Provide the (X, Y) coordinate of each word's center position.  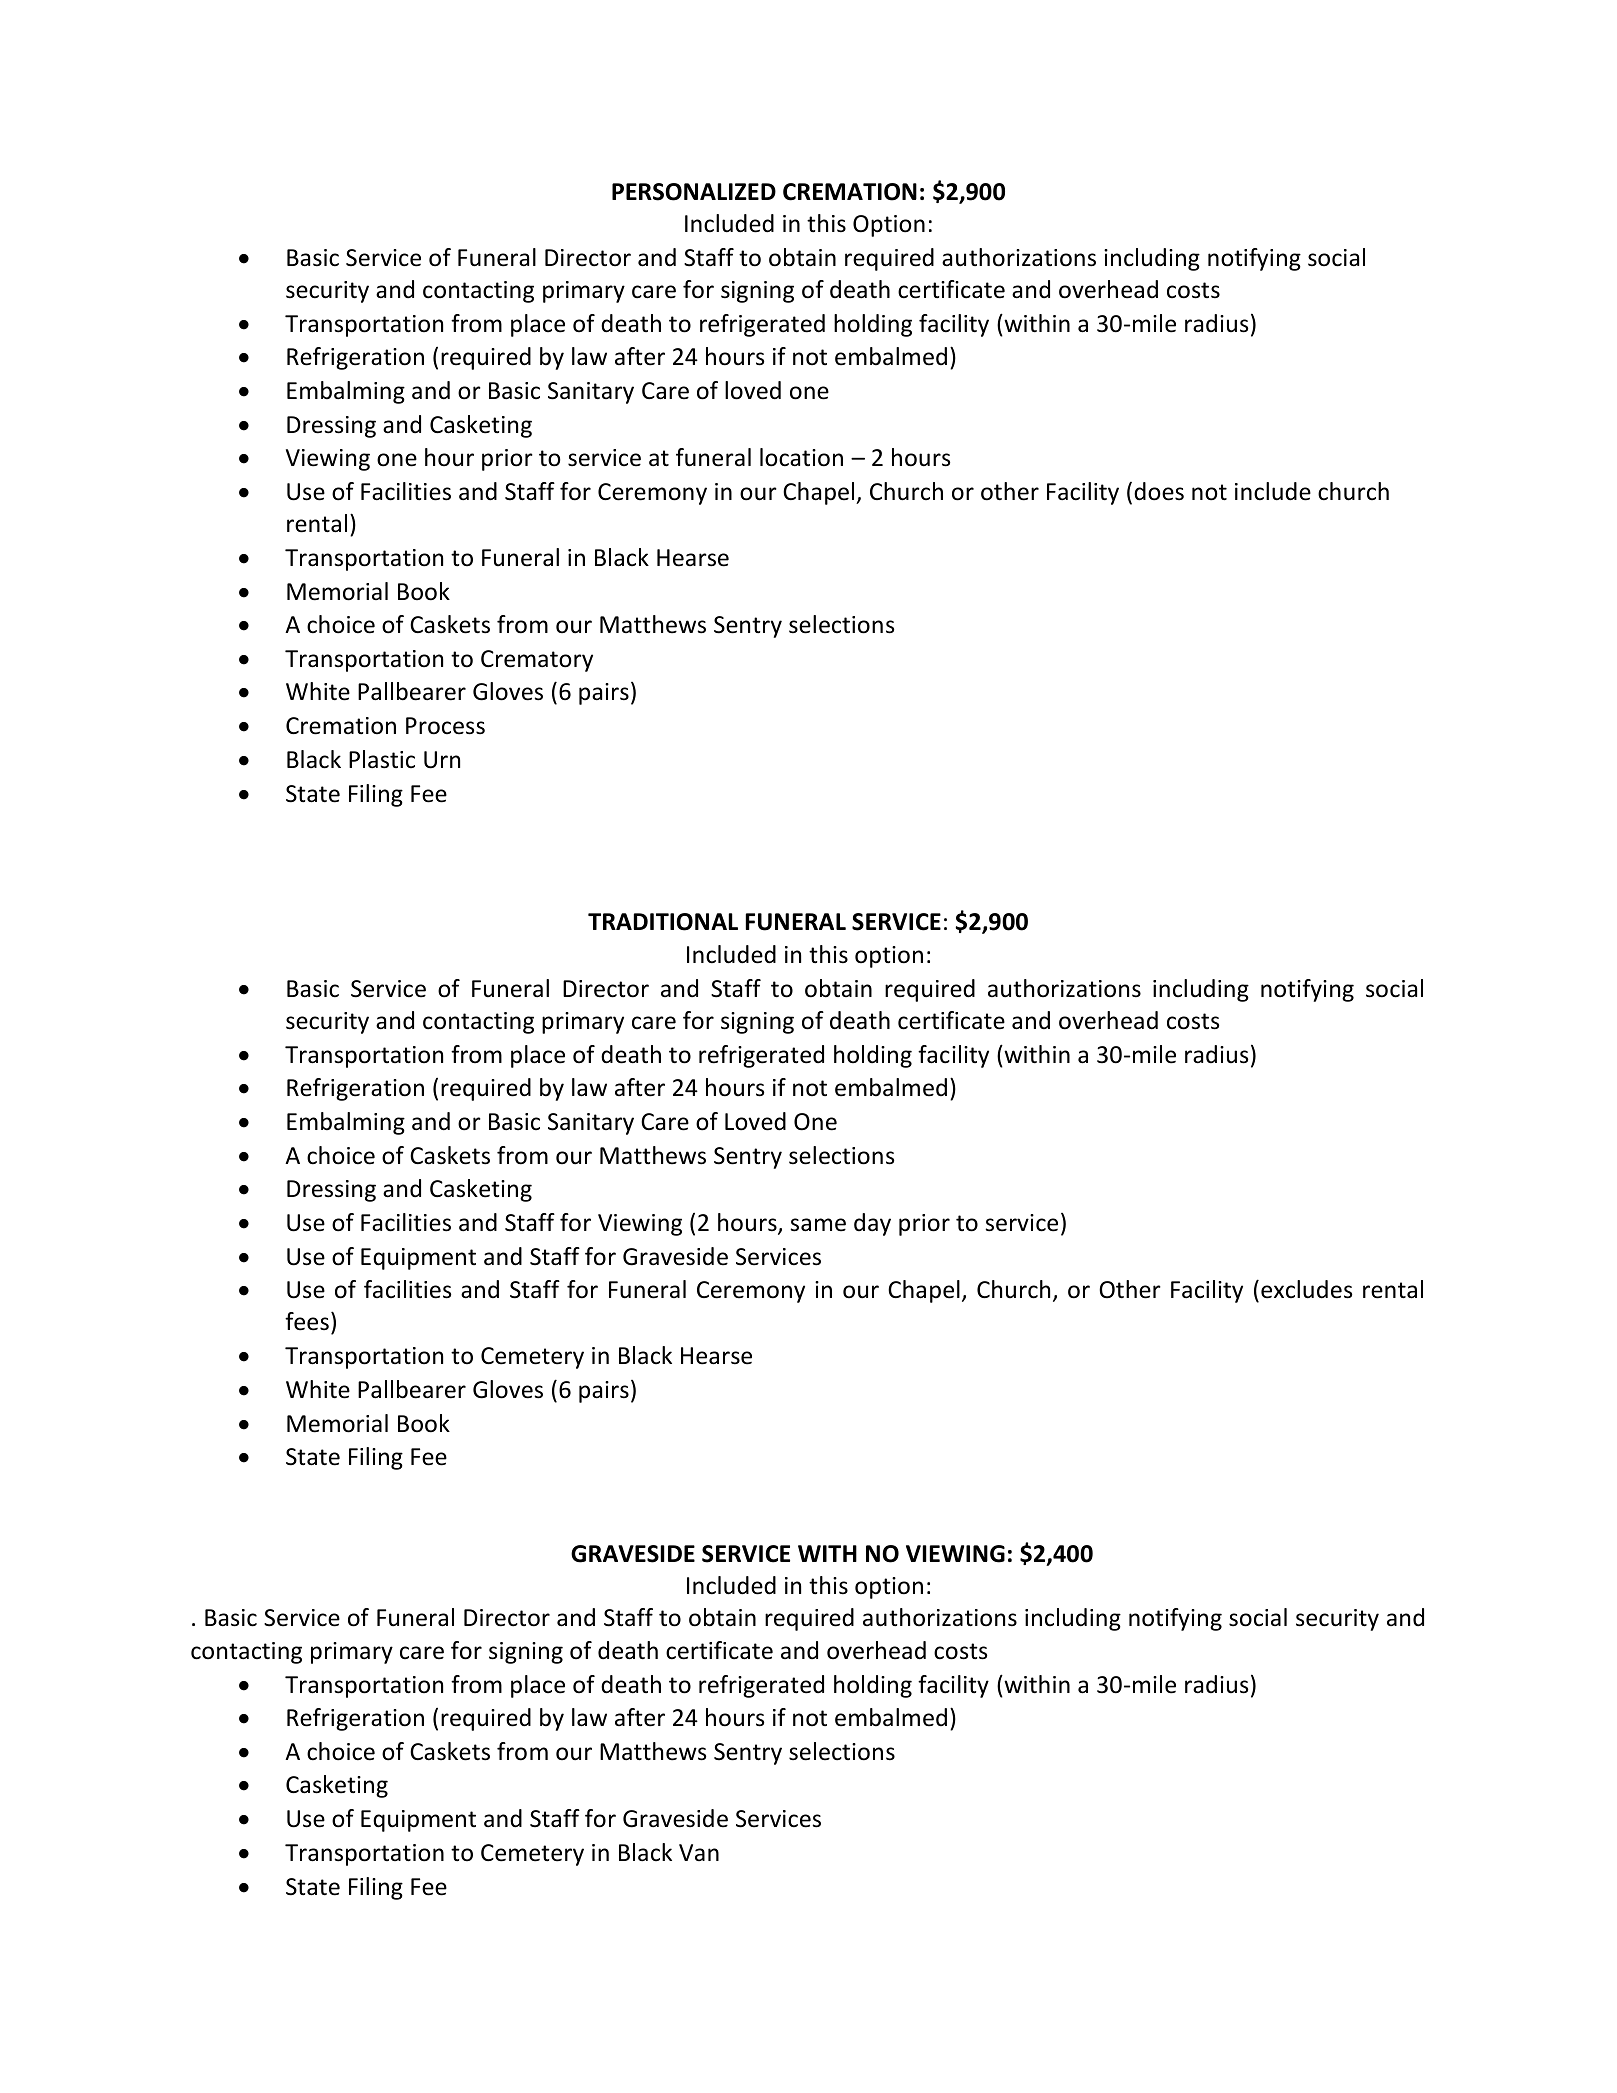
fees (307, 1321)
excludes (1306, 1289)
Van (699, 1852)
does (1159, 491)
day (872, 1224)
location (801, 457)
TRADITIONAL (663, 922)
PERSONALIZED (694, 192)
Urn (442, 760)
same (818, 1225)
